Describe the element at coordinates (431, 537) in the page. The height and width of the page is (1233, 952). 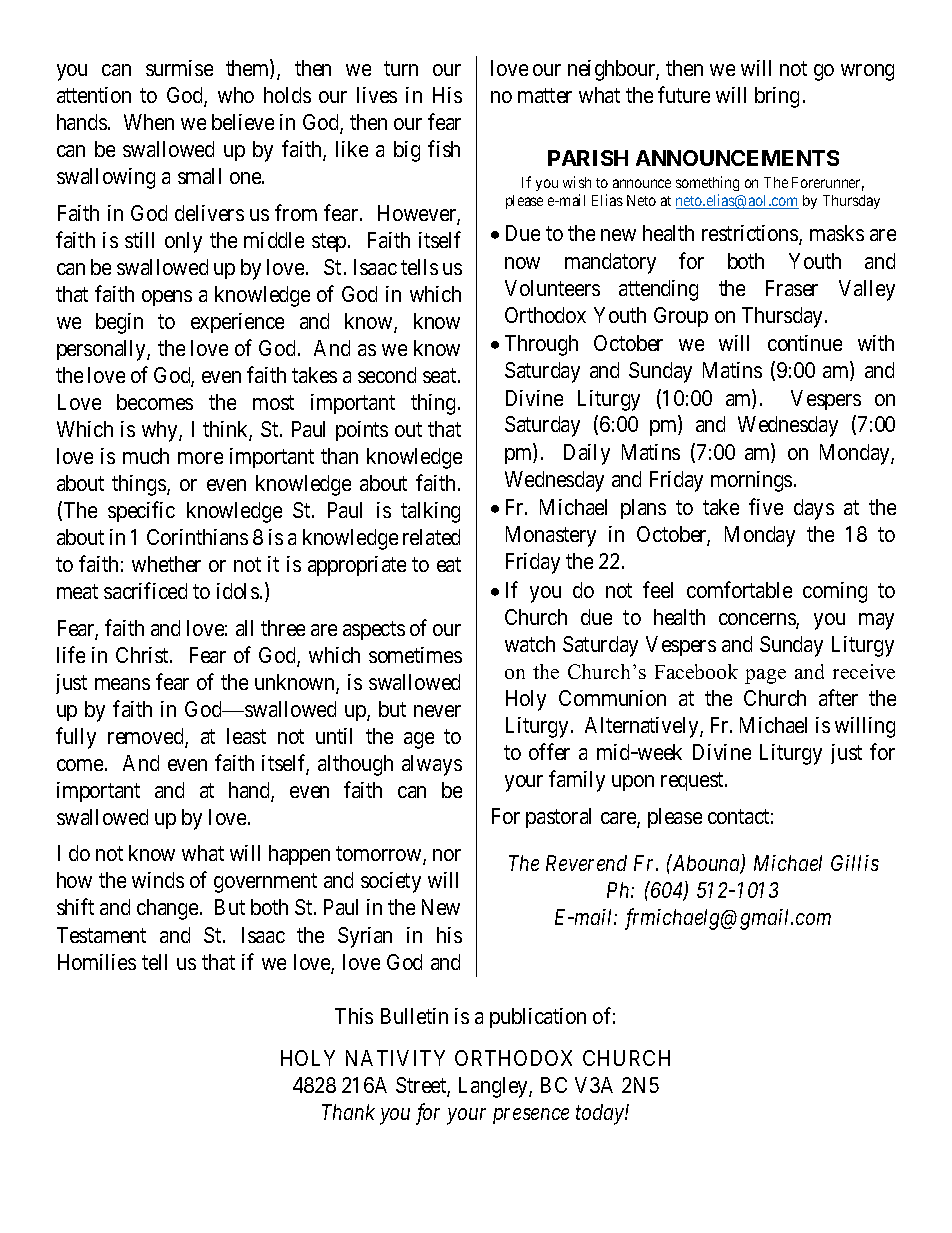
I see `related` at that location.
